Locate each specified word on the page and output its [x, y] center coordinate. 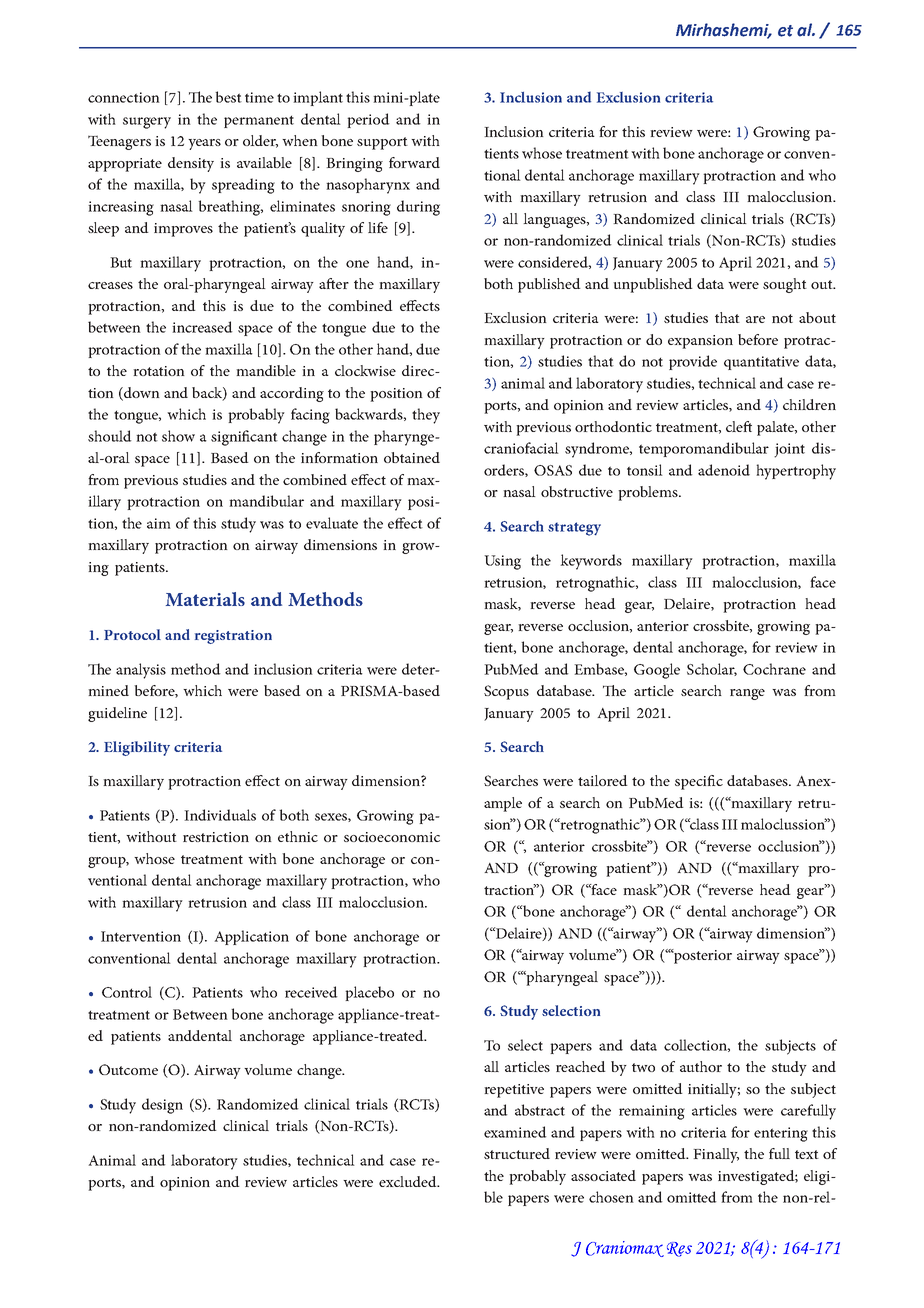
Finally [716, 1155]
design [162, 1106]
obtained [412, 457]
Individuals [220, 815]
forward [414, 162]
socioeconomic [392, 837]
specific [699, 782]
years [204, 144]
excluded [409, 1181]
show [178, 436]
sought [785, 285]
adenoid [724, 470]
